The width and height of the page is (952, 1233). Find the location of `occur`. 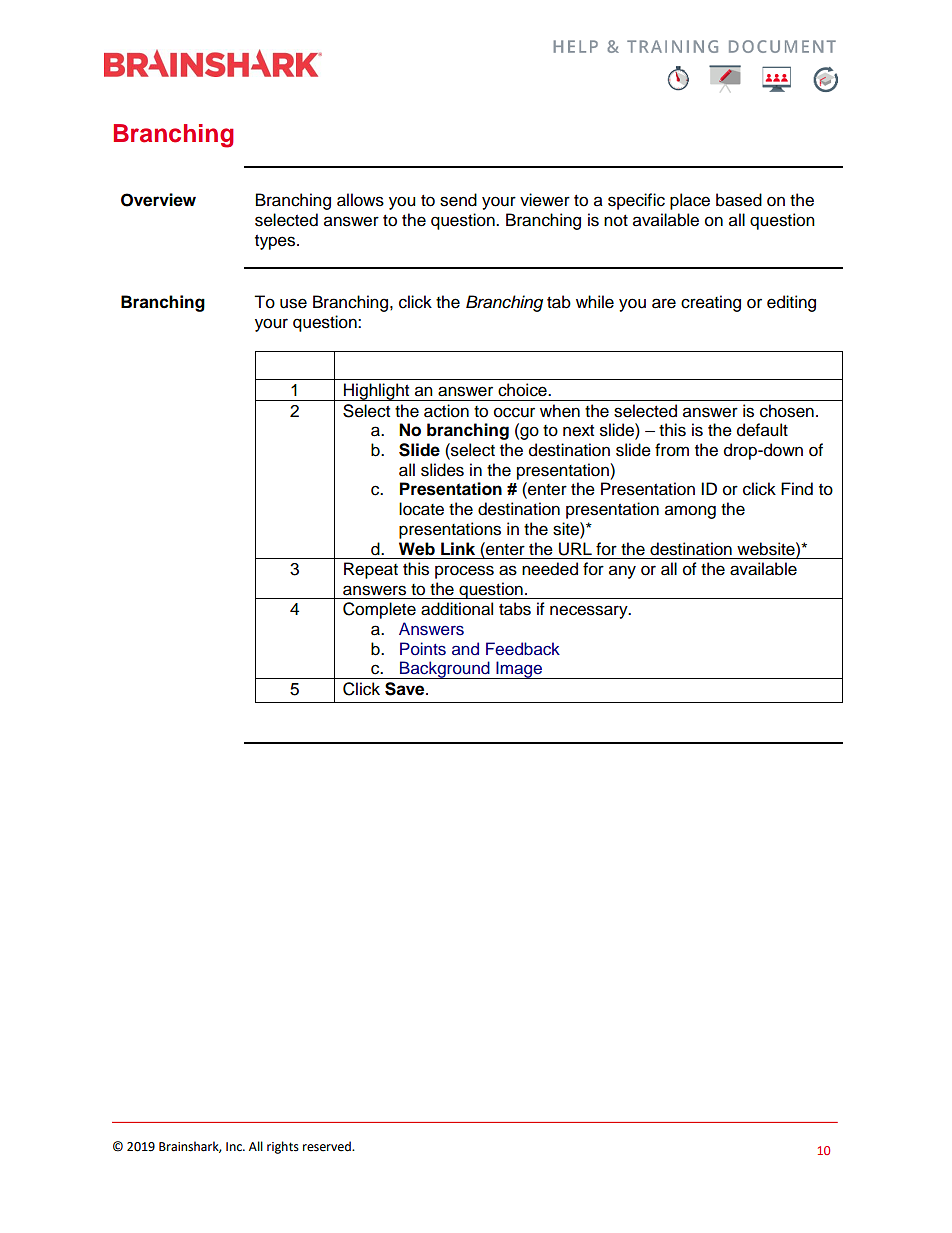

occur is located at coordinates (514, 412).
